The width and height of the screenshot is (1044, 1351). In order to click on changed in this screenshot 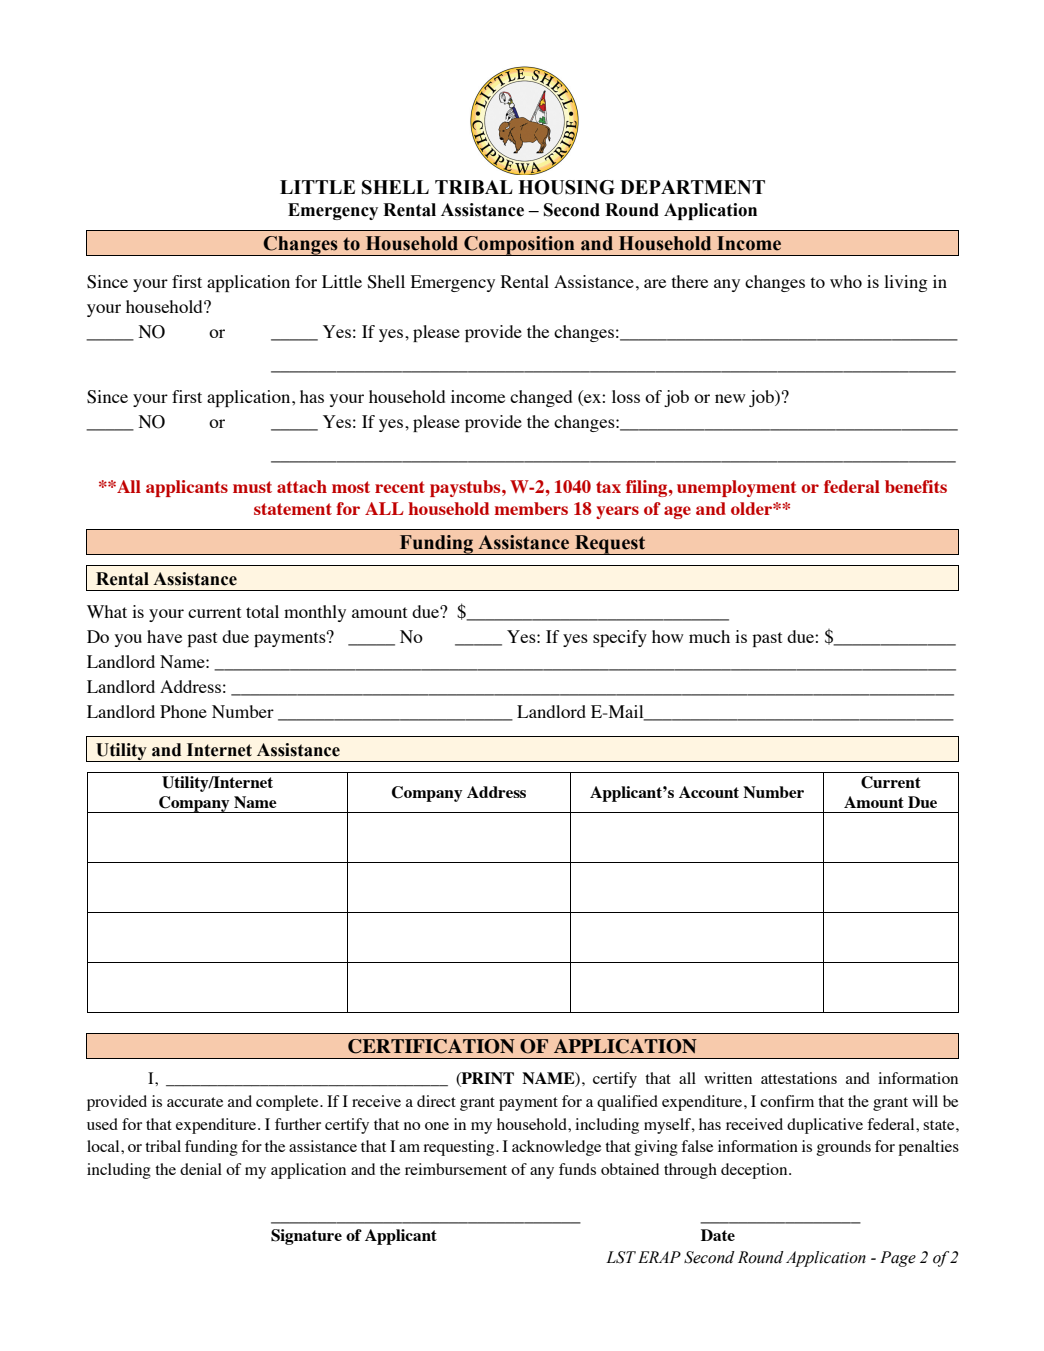, I will do `click(541, 398)`.
